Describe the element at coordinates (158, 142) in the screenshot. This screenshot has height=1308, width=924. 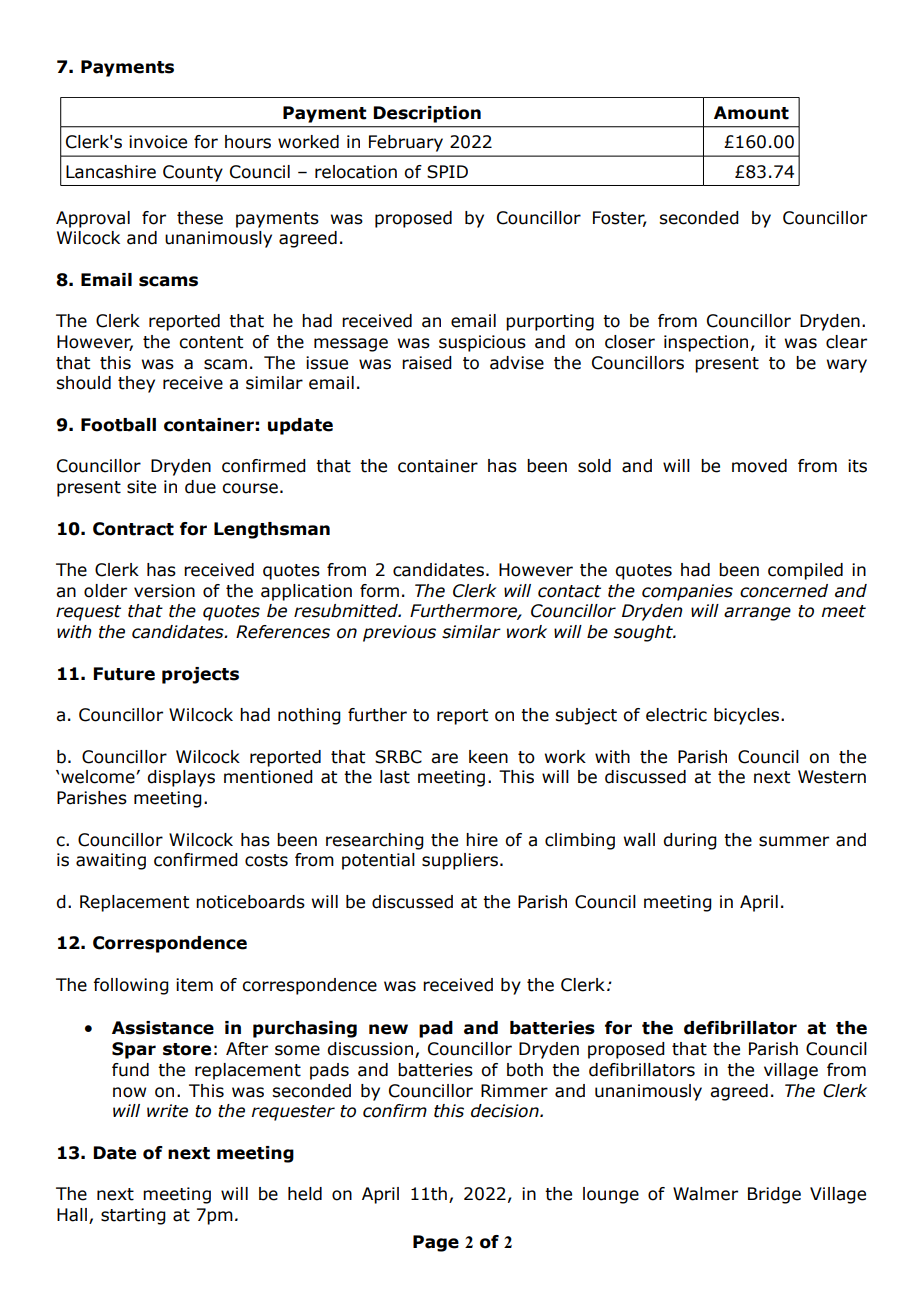
I see `invoice` at that location.
